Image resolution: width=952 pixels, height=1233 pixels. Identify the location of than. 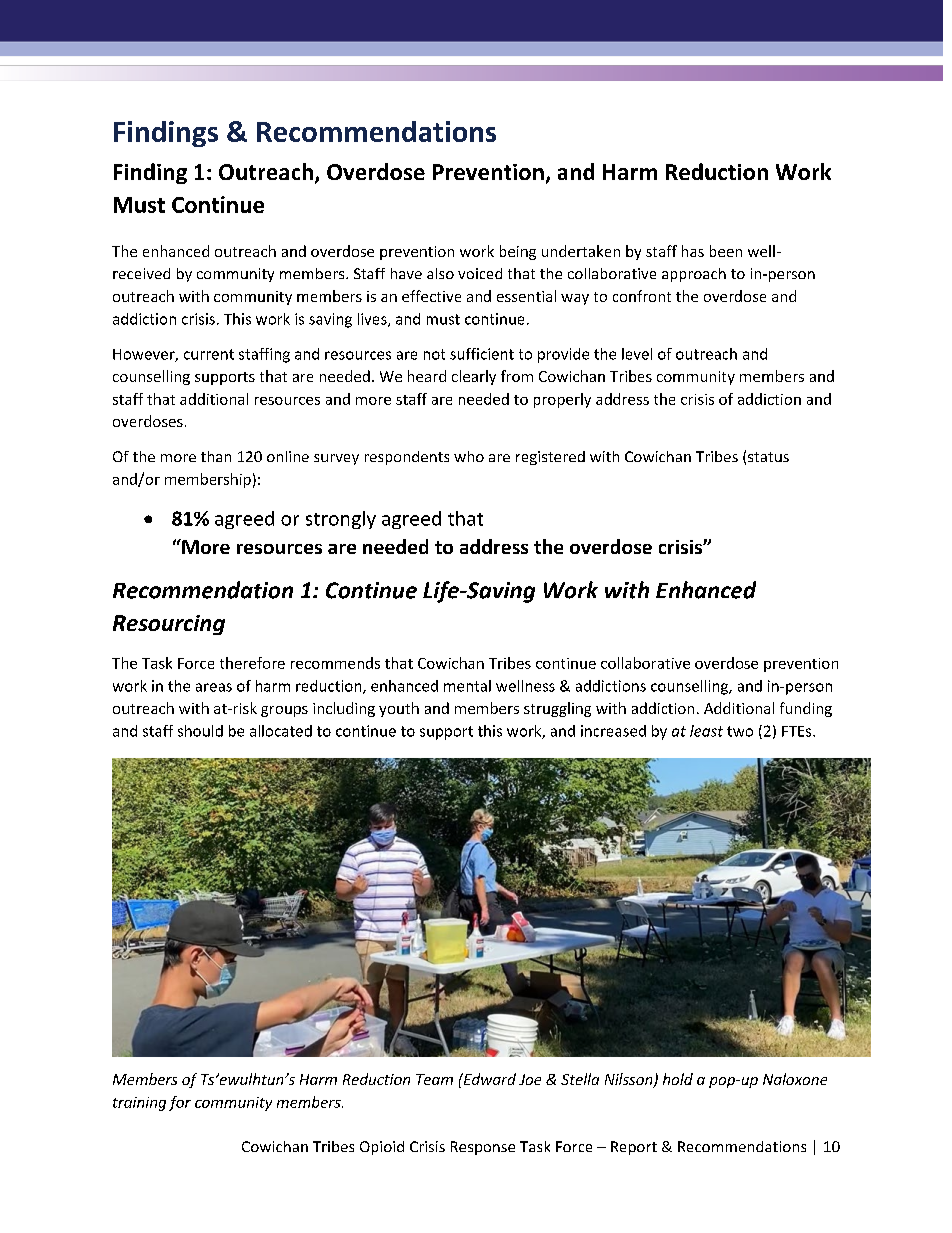
(216, 456).
